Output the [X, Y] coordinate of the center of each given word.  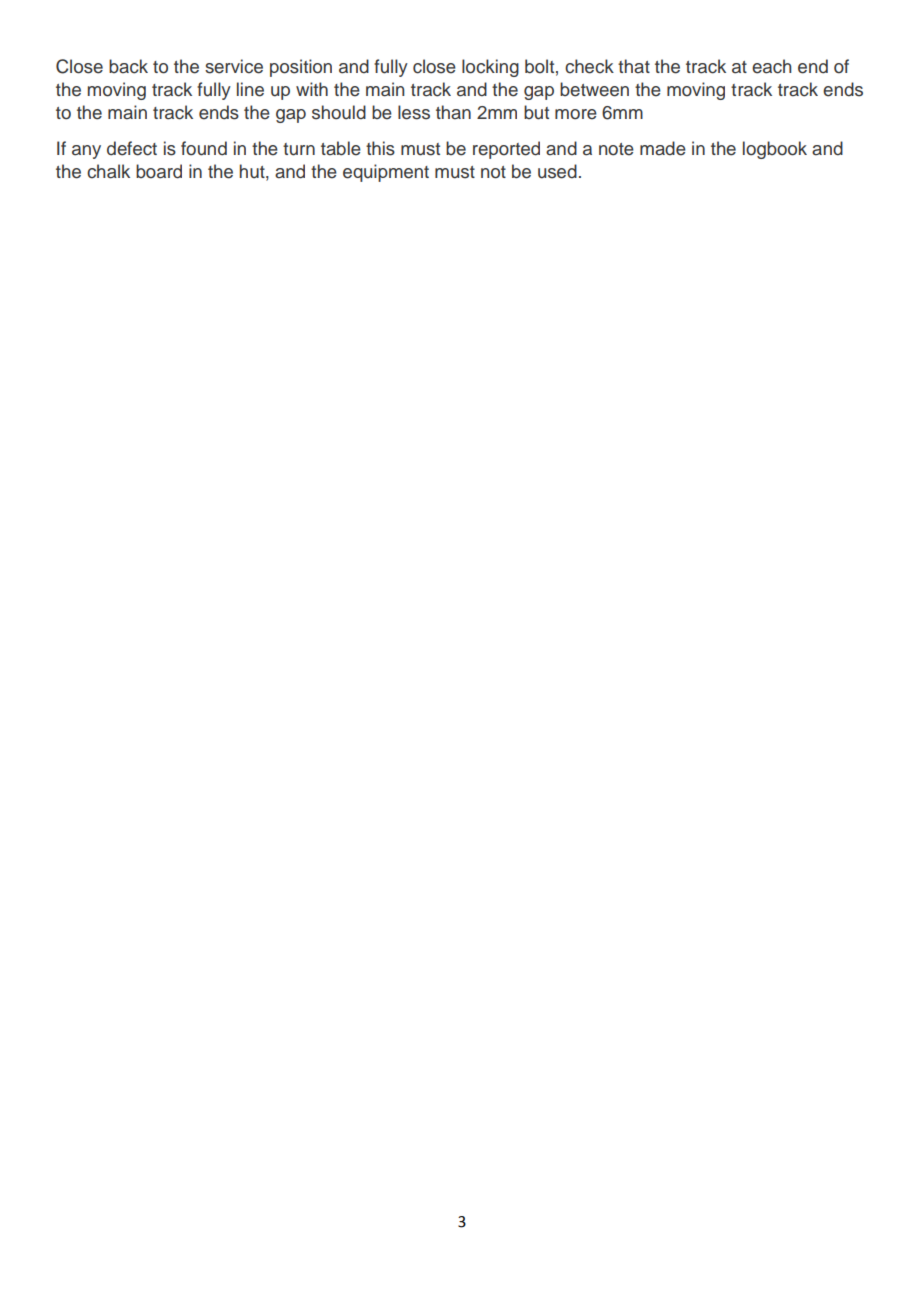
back [128, 66]
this [380, 148]
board [159, 171]
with [312, 89]
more [576, 114]
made [663, 148]
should [339, 112]
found [204, 148]
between [594, 89]
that [634, 66]
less [414, 112]
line [250, 89]
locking [490, 68]
